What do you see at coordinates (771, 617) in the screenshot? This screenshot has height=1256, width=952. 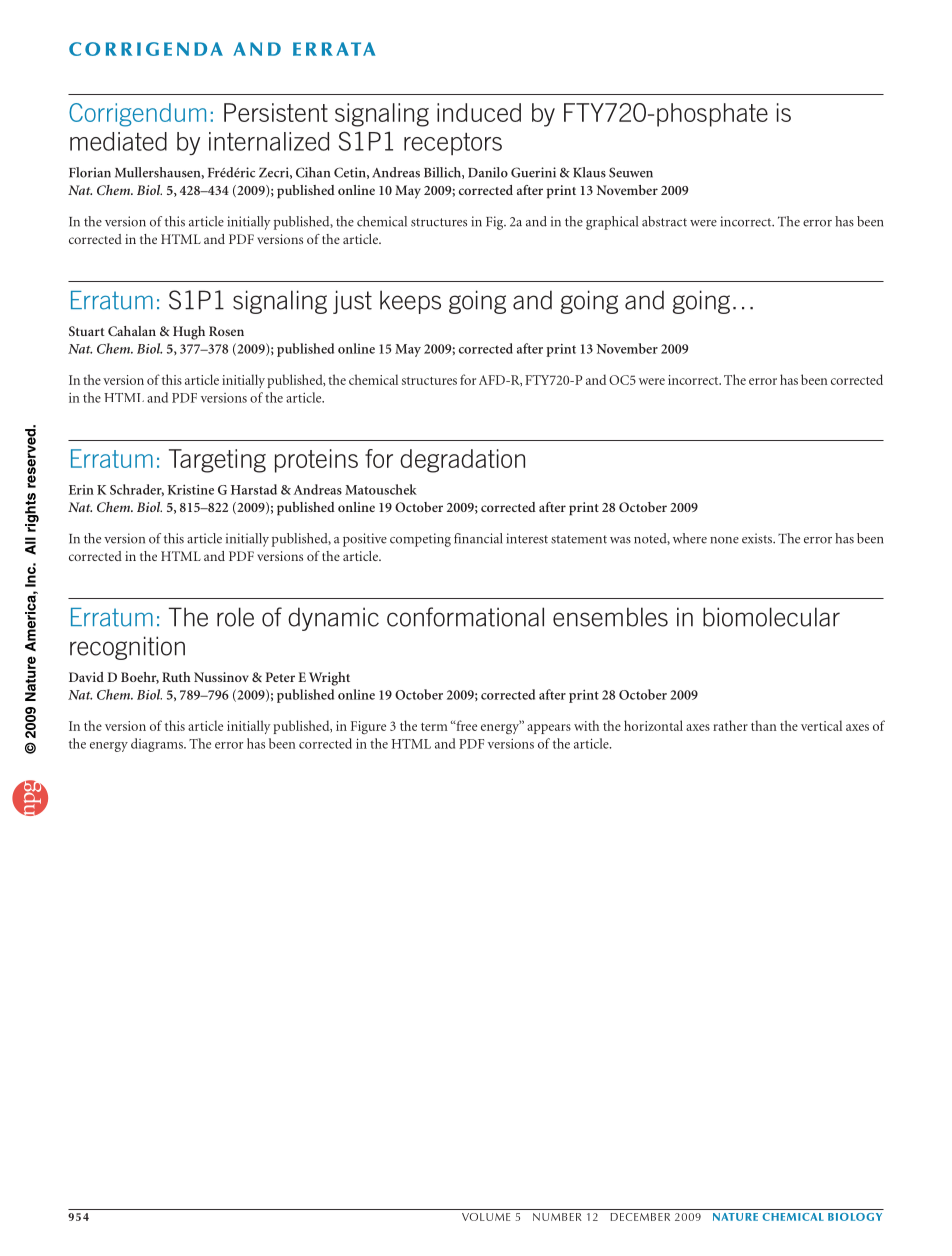 I see `biomolecular` at bounding box center [771, 617].
